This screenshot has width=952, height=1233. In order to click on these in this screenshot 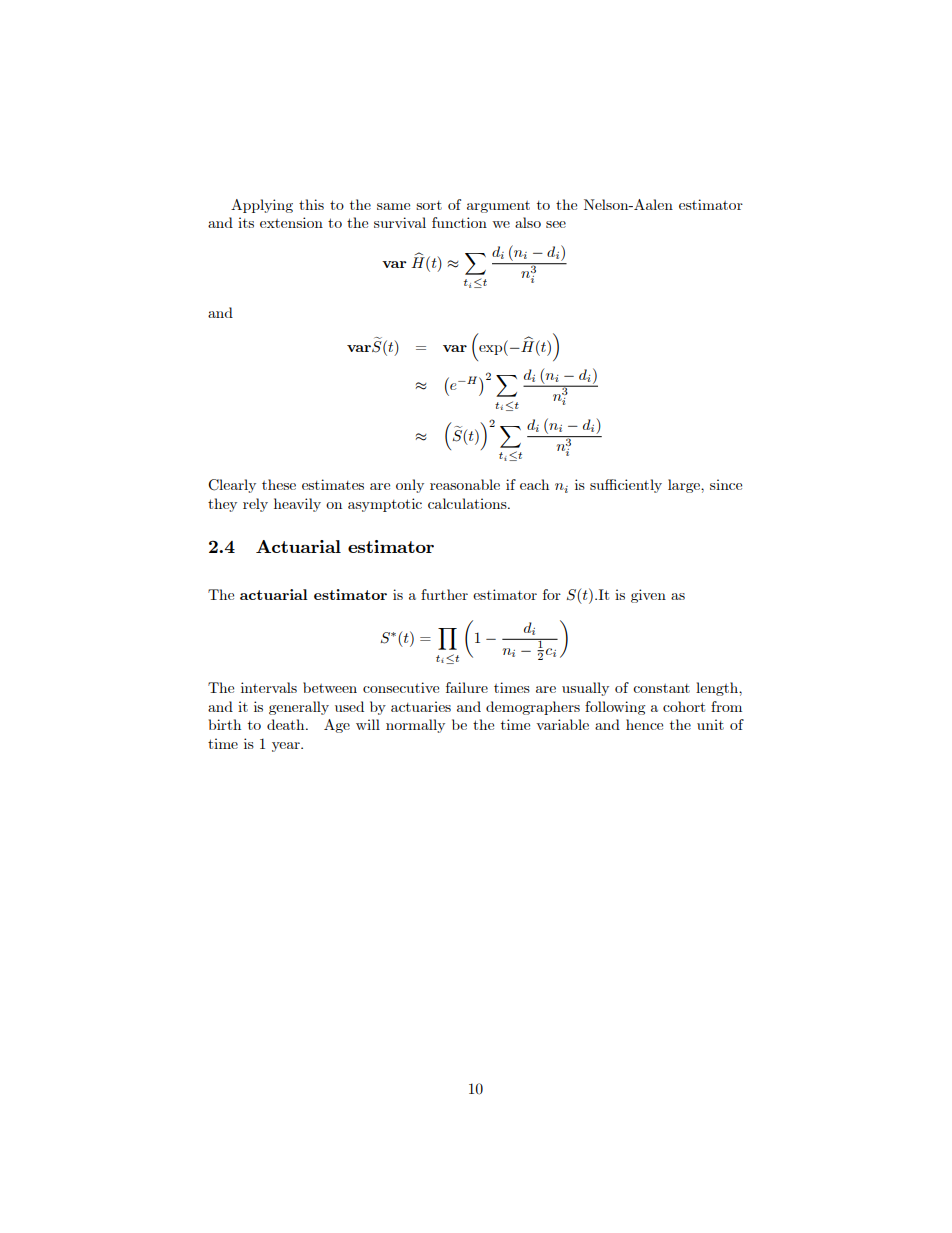, I will do `click(279, 484)`.
